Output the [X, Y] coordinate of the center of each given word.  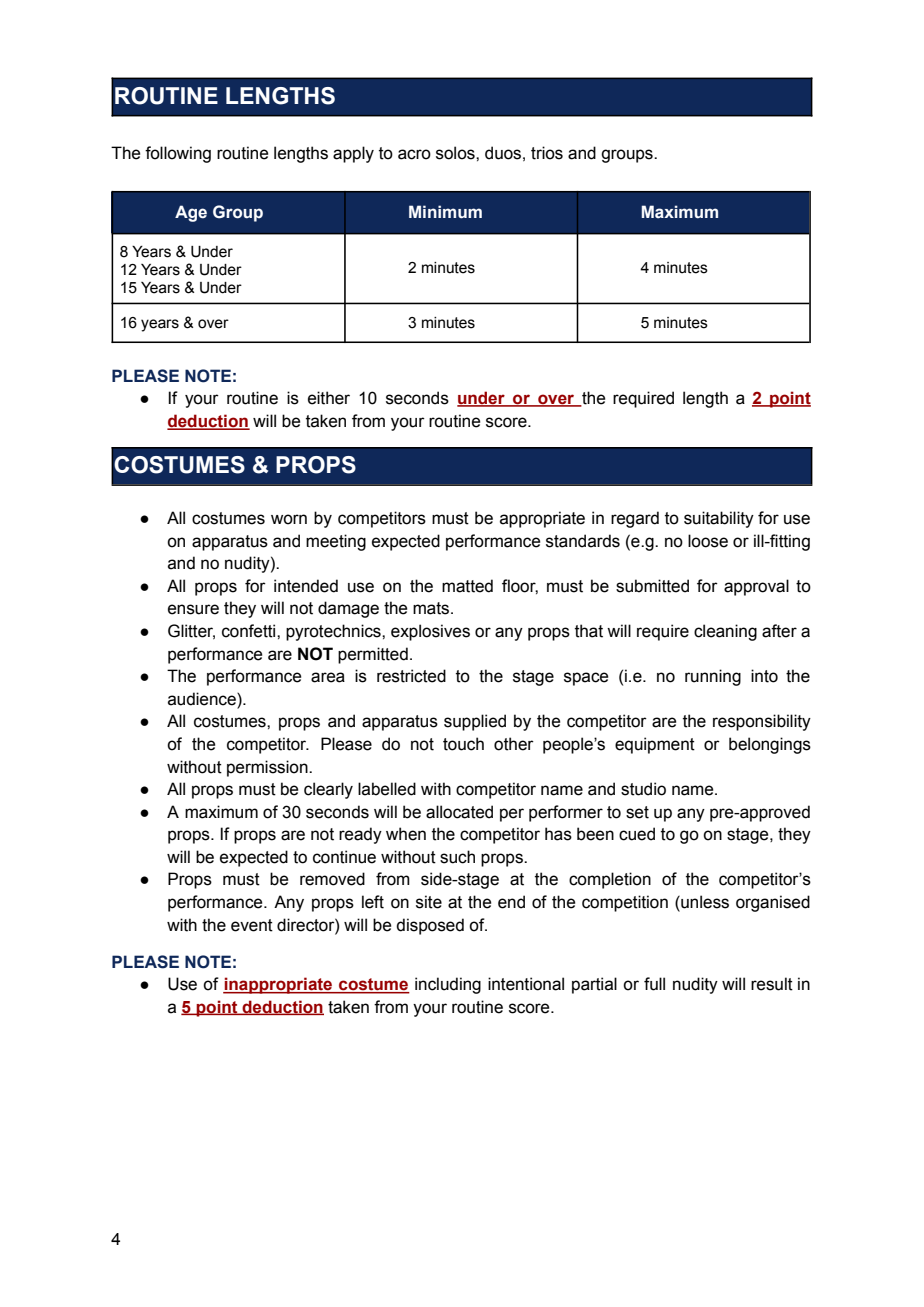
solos [456, 153]
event [252, 925]
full [654, 984]
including [448, 985]
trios [547, 153]
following [178, 154]
